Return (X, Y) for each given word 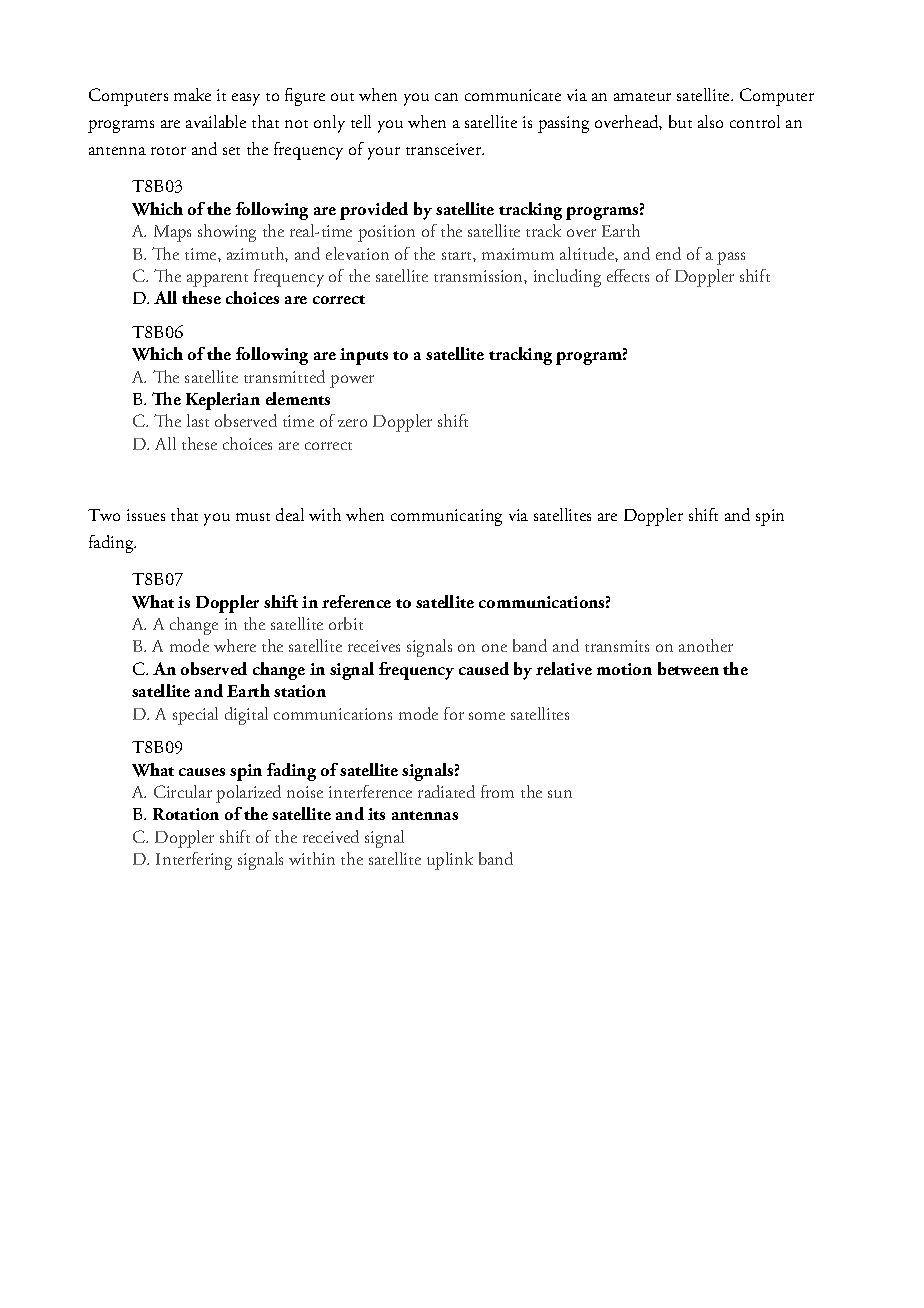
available (216, 121)
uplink (450, 861)
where (235, 645)
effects (628, 275)
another (706, 645)
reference (356, 601)
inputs (364, 356)
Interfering (194, 861)
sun (560, 794)
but (680, 121)
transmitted (284, 376)
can (446, 97)
